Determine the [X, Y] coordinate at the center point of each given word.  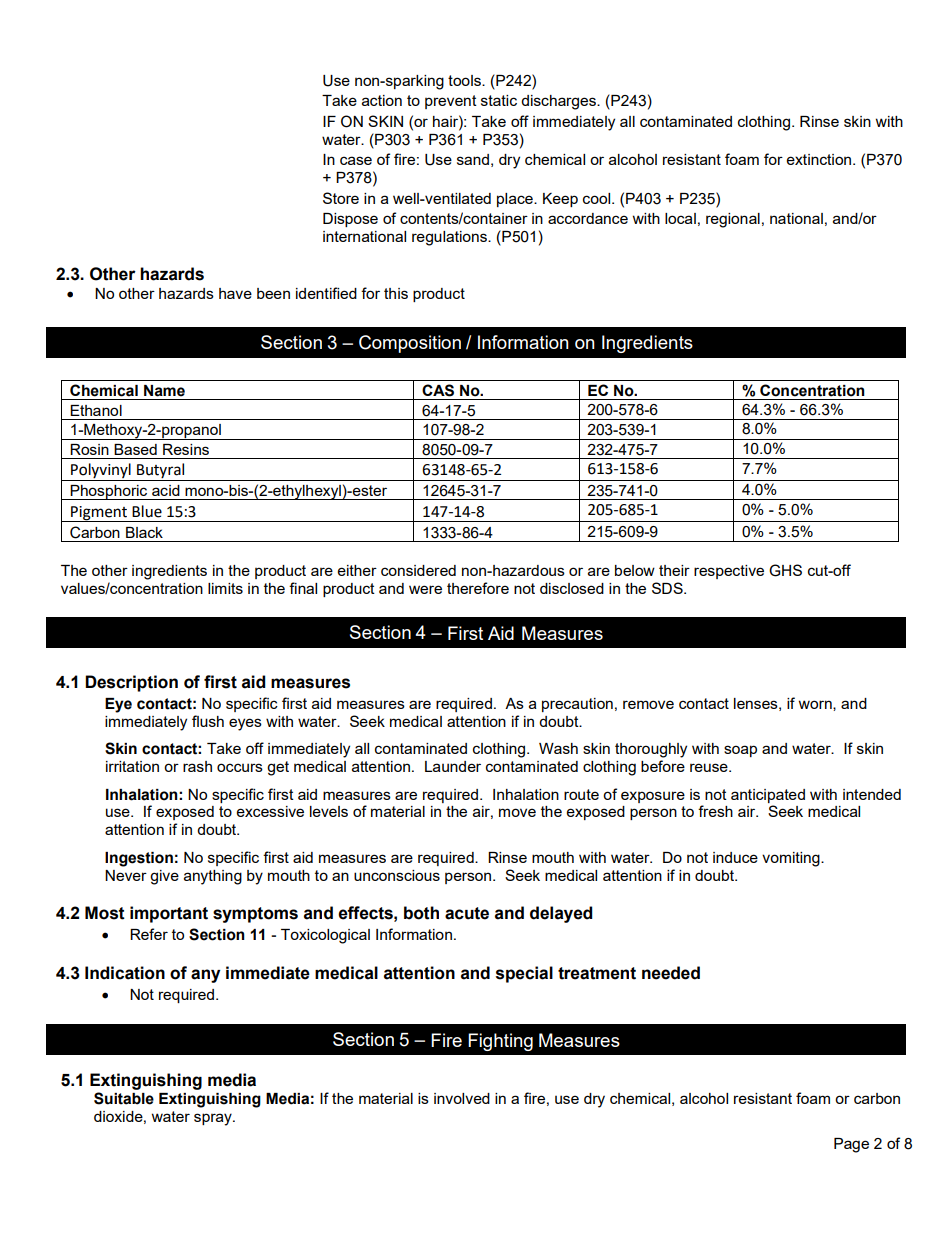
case [356, 160]
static [499, 100]
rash [197, 766]
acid [166, 490]
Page [851, 1145]
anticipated [768, 796]
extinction [820, 159]
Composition [410, 344]
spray [214, 1119]
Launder [453, 766]
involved [462, 1098]
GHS [785, 570]
